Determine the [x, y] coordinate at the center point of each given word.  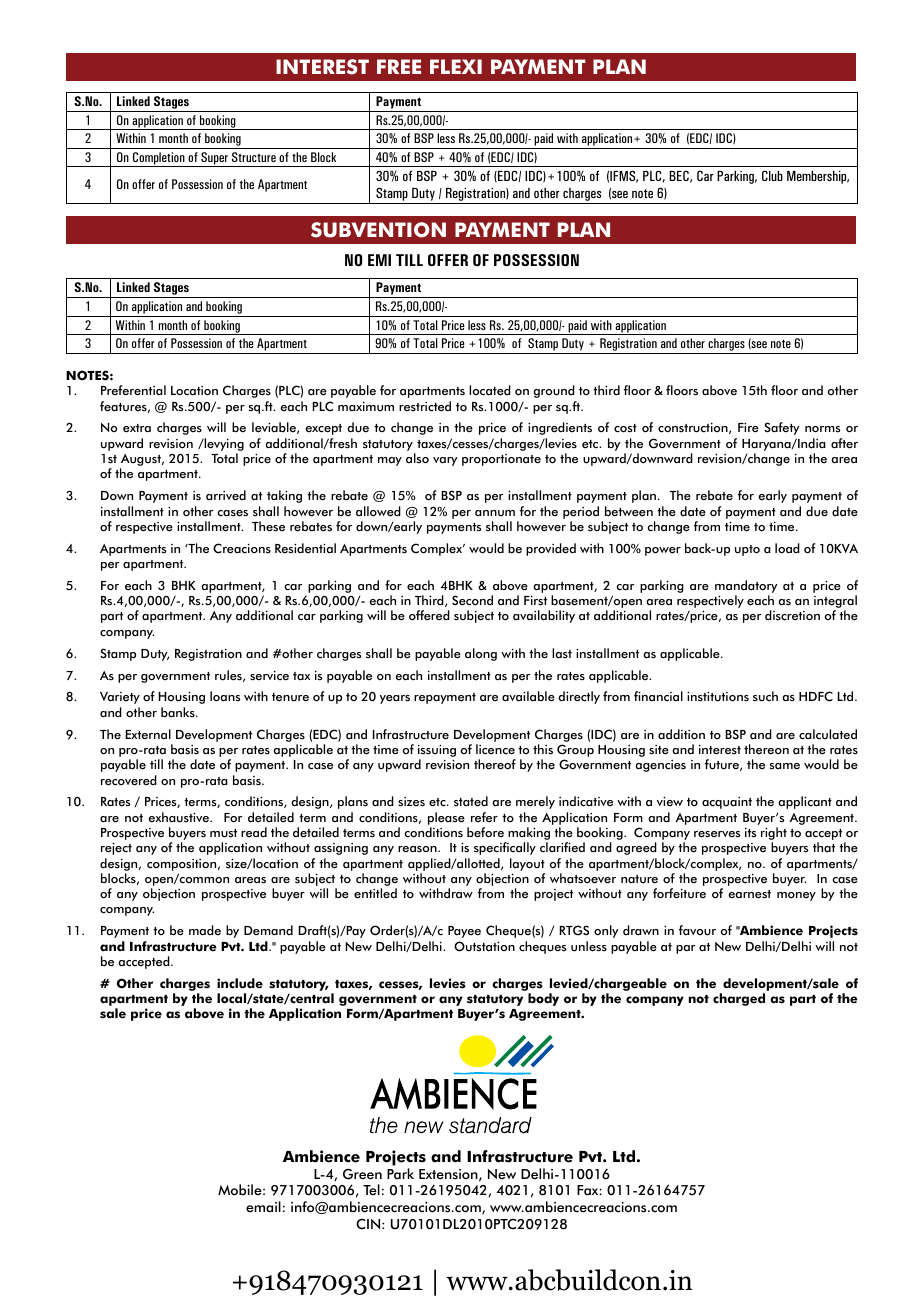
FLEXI [456, 66]
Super [214, 159]
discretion [792, 615]
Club [772, 175]
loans [225, 696]
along [481, 654]
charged [739, 999]
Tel [371, 1190]
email [263, 1207]
